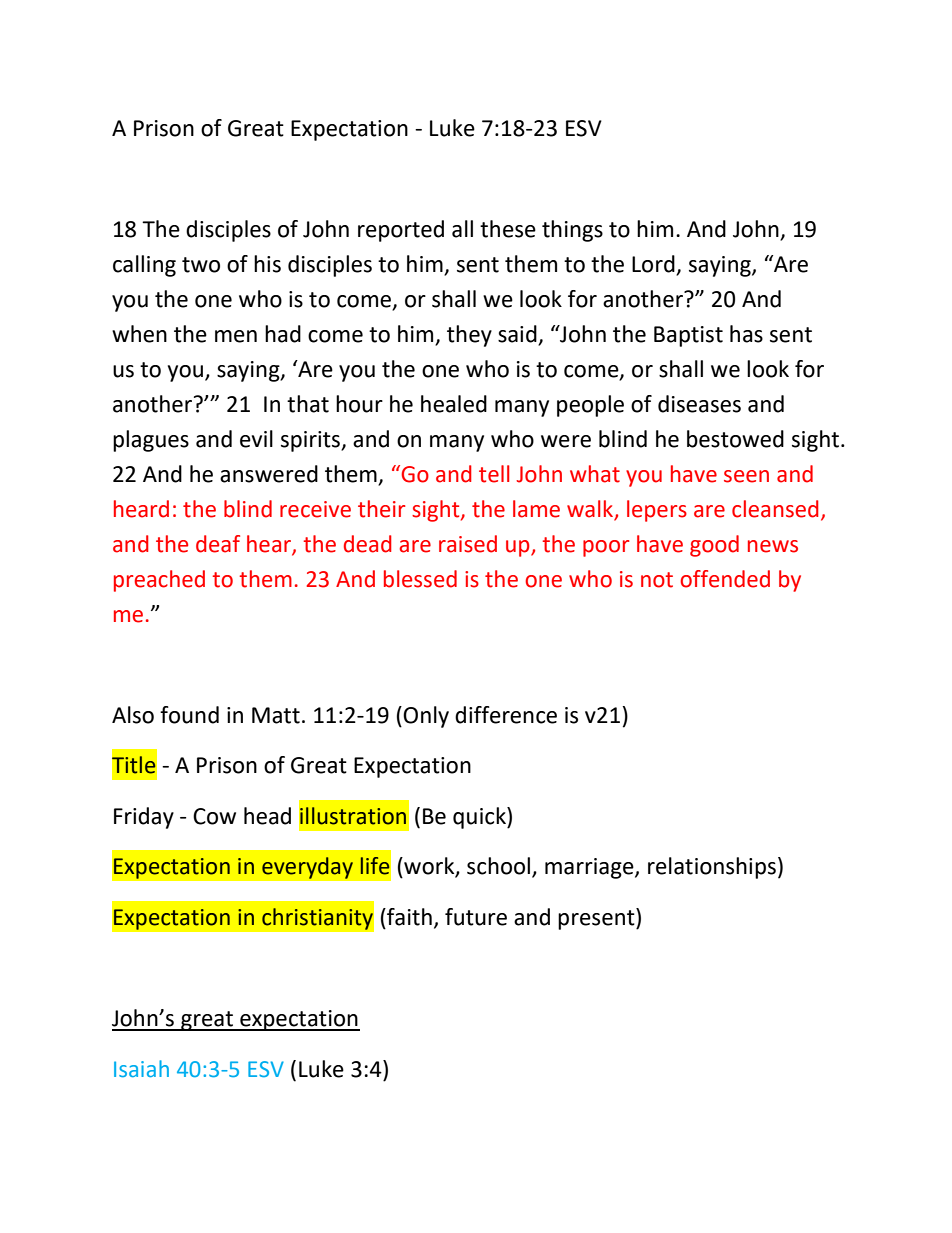 The image size is (952, 1233). Describe the element at coordinates (657, 511) in the screenshot. I see `lepers` at that location.
